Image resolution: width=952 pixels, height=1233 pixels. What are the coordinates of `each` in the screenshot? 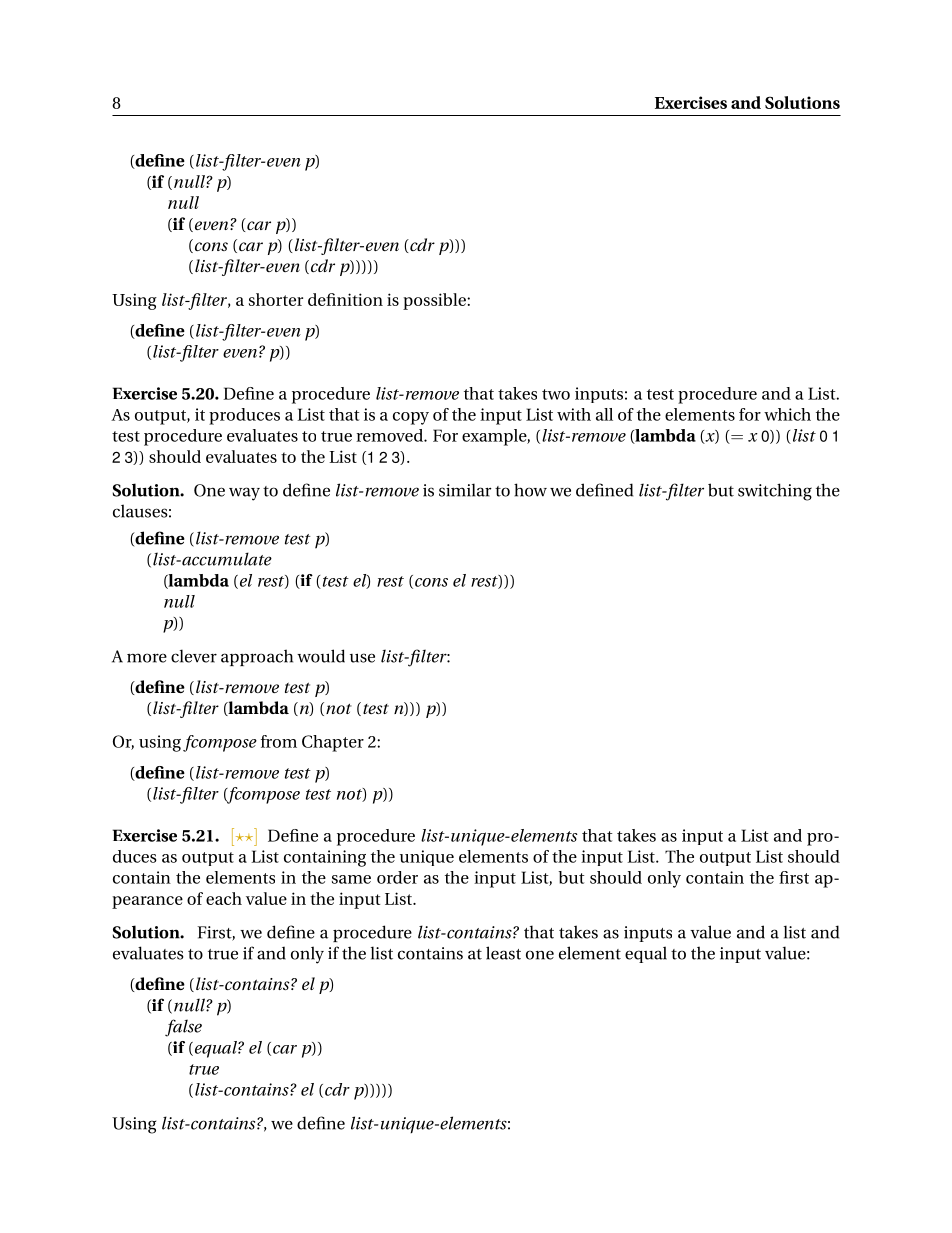 It's located at (224, 898).
